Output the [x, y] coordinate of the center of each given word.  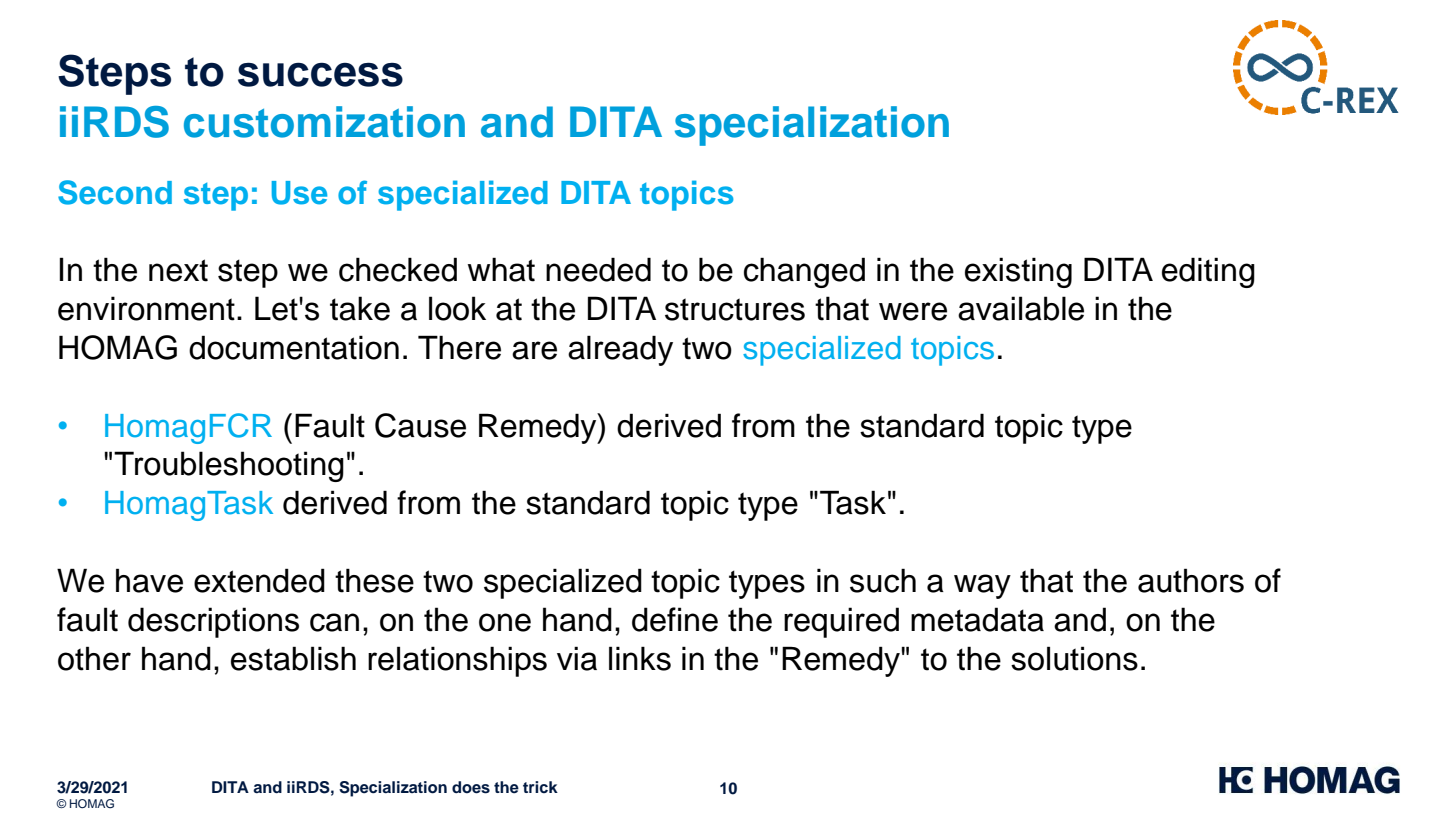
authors [1191, 580]
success [320, 75]
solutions [1074, 658]
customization [324, 122]
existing [1018, 272]
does [471, 787]
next [178, 270]
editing [1208, 272]
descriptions [213, 622]
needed [598, 269]
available [1021, 308]
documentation [294, 347]
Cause [420, 425]
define [675, 619]
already [620, 350]
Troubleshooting [229, 466]
